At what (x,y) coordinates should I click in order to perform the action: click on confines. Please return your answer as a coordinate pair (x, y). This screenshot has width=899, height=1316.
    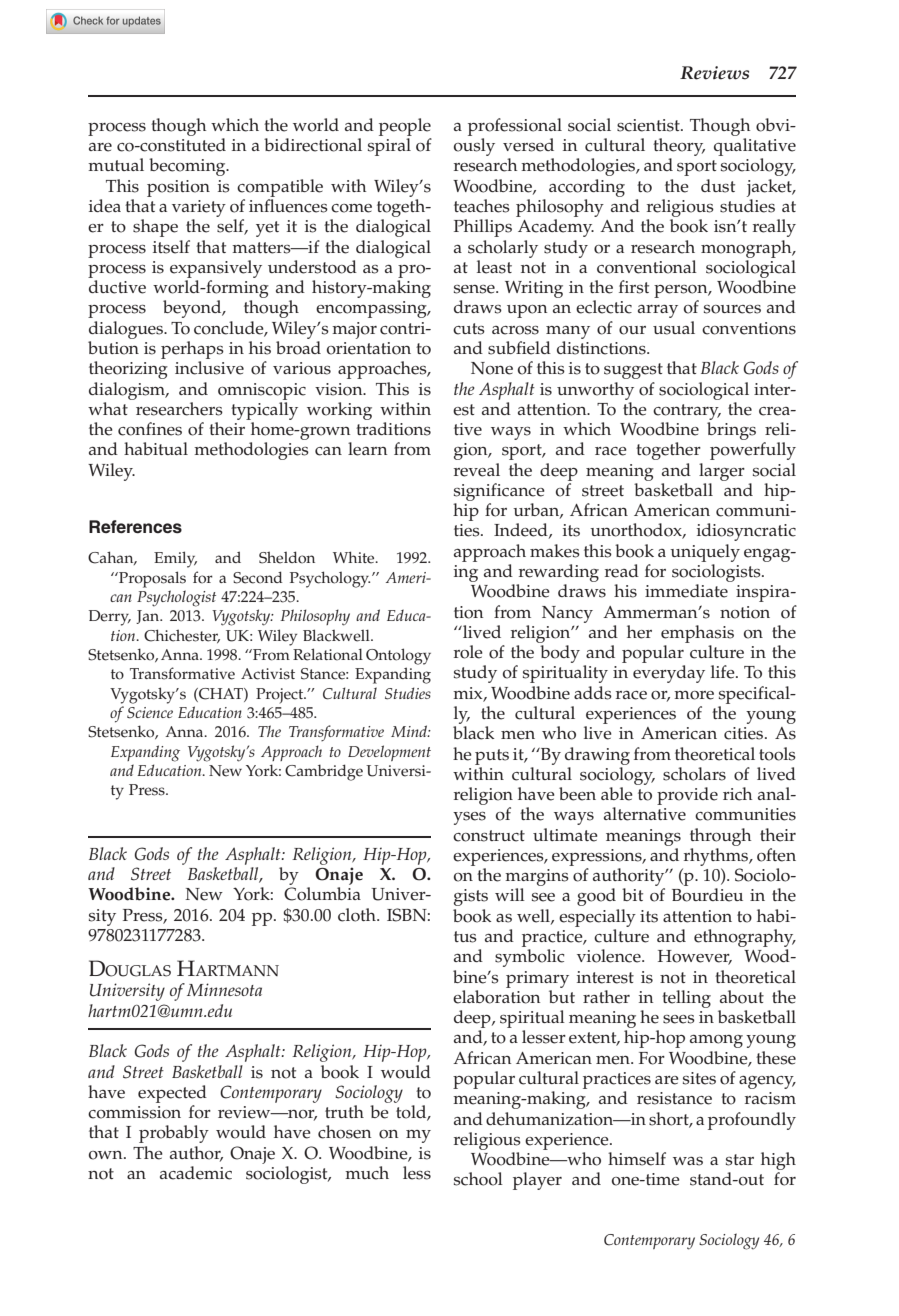
    Looking at the image, I should click on (150, 429).
